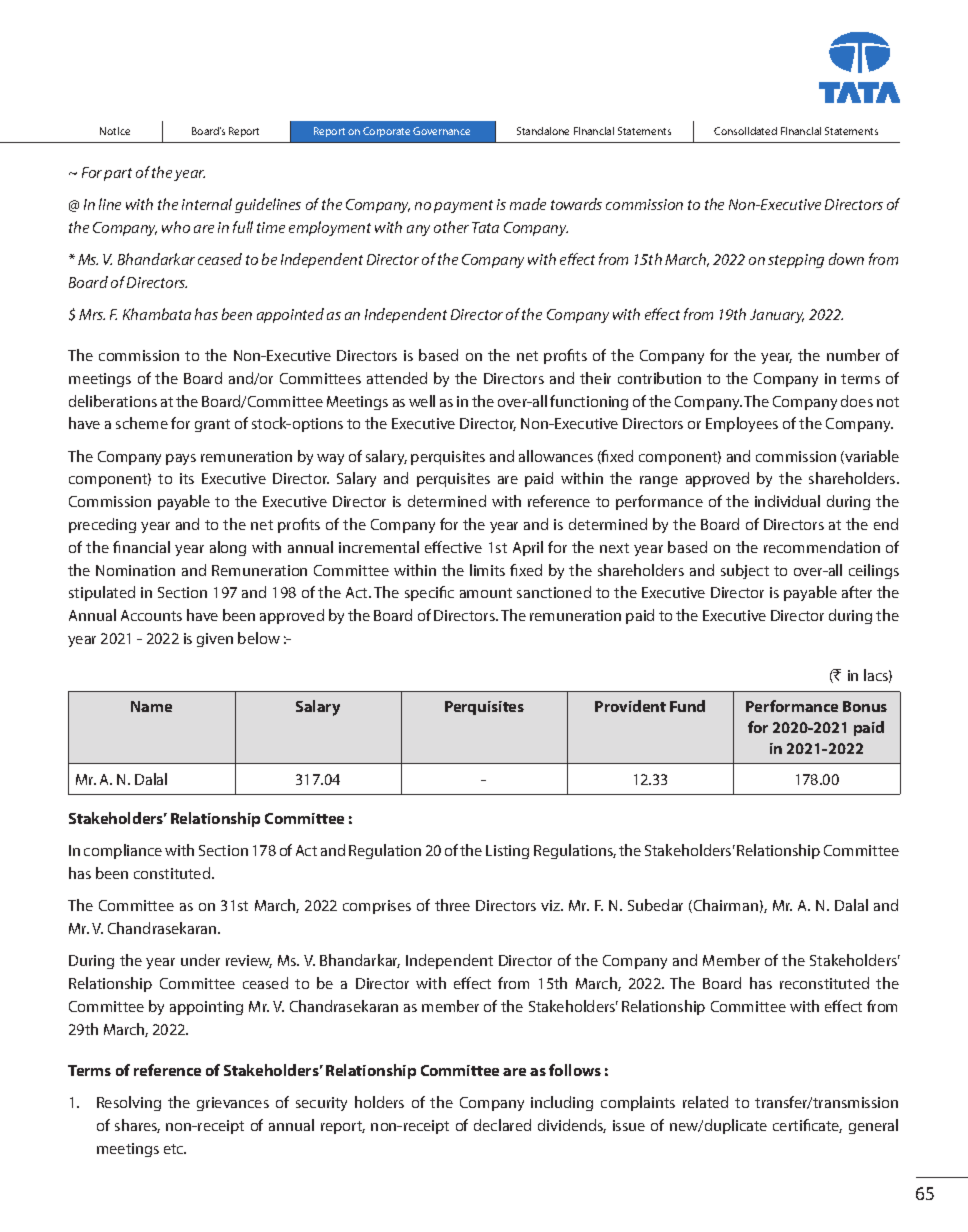 This screenshot has height=1232, width=968. What do you see at coordinates (486, 593) in the screenshot?
I see `amount` at bounding box center [486, 593].
